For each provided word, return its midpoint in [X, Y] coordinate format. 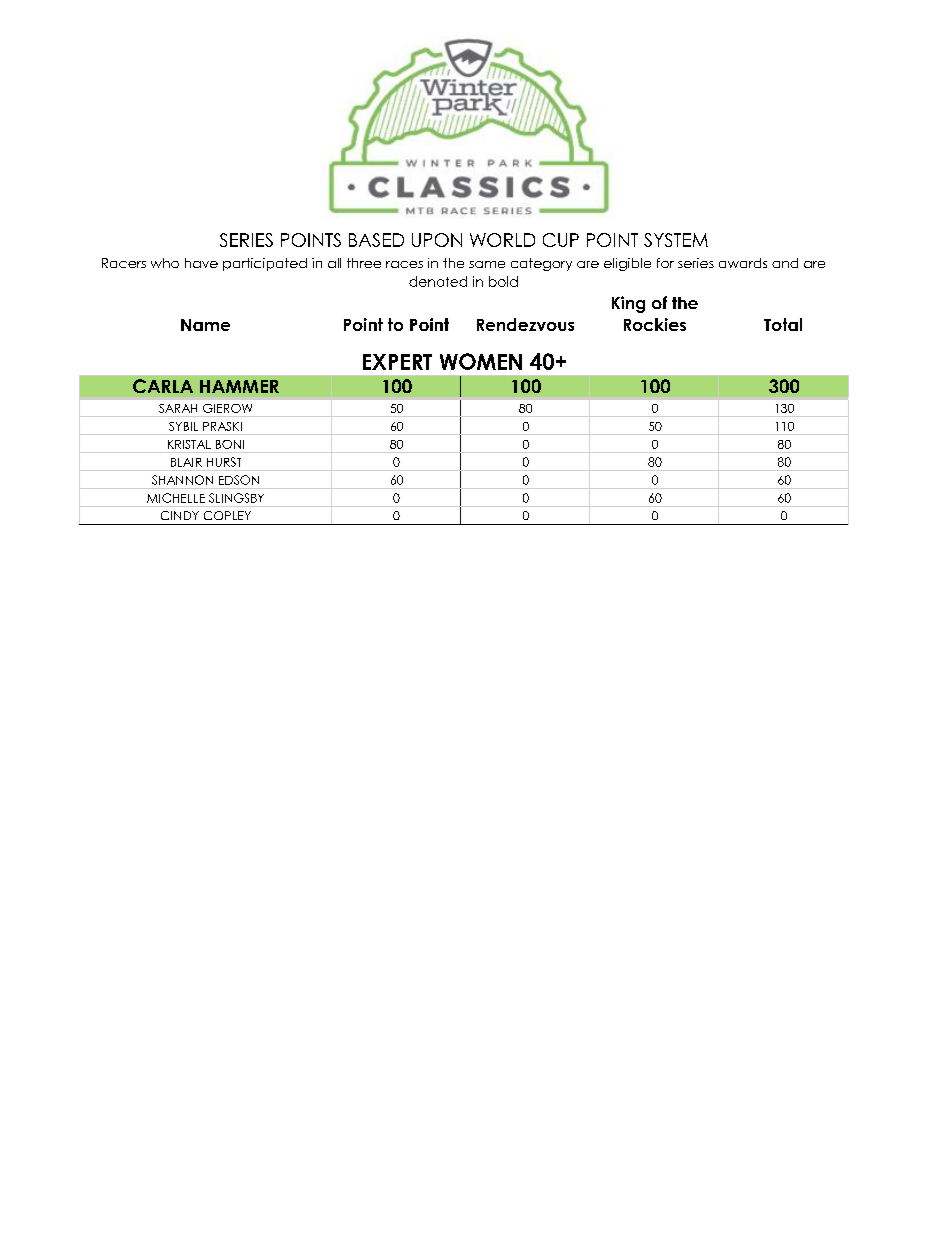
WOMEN [481, 361]
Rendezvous [525, 324]
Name [205, 325]
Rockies [655, 324]
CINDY [180, 515]
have [201, 263]
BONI [230, 444]
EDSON [239, 480]
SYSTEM [676, 240]
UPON [437, 240]
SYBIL [183, 426]
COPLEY [227, 515]
